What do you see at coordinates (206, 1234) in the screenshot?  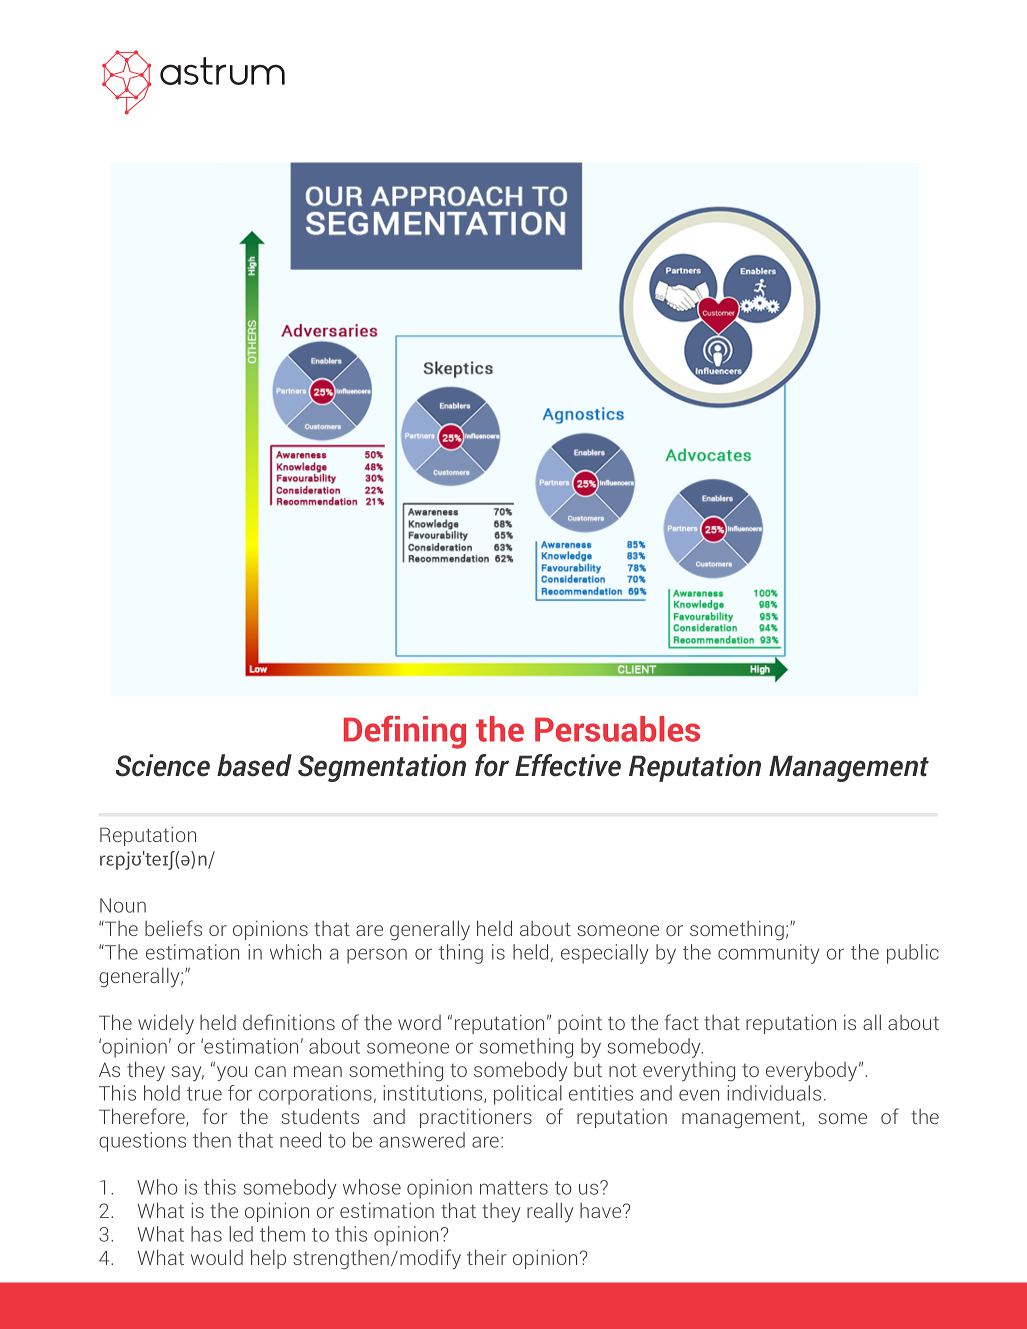 I see `has` at bounding box center [206, 1234].
